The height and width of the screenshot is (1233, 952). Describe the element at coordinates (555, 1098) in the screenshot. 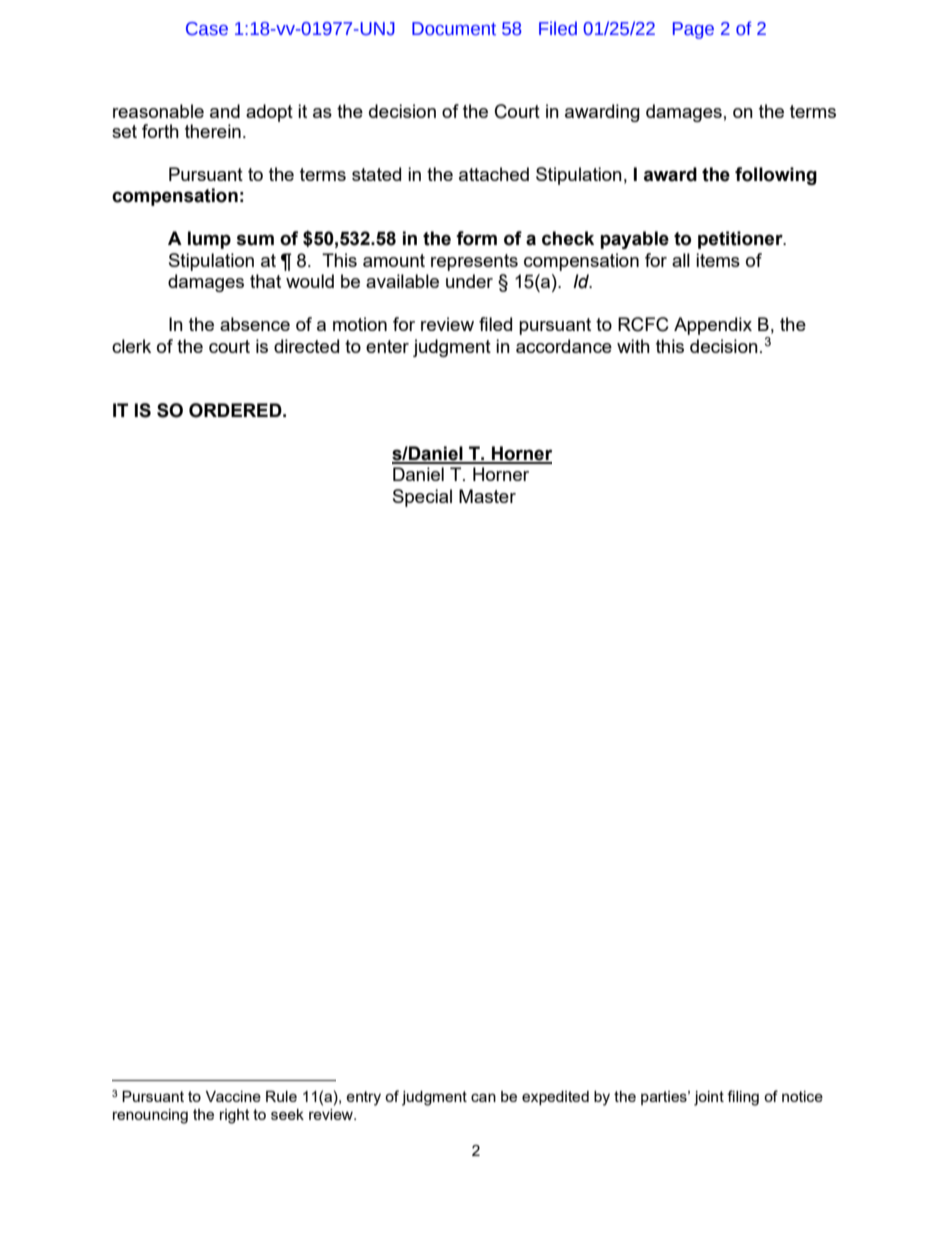

I see `expedited` at that location.
